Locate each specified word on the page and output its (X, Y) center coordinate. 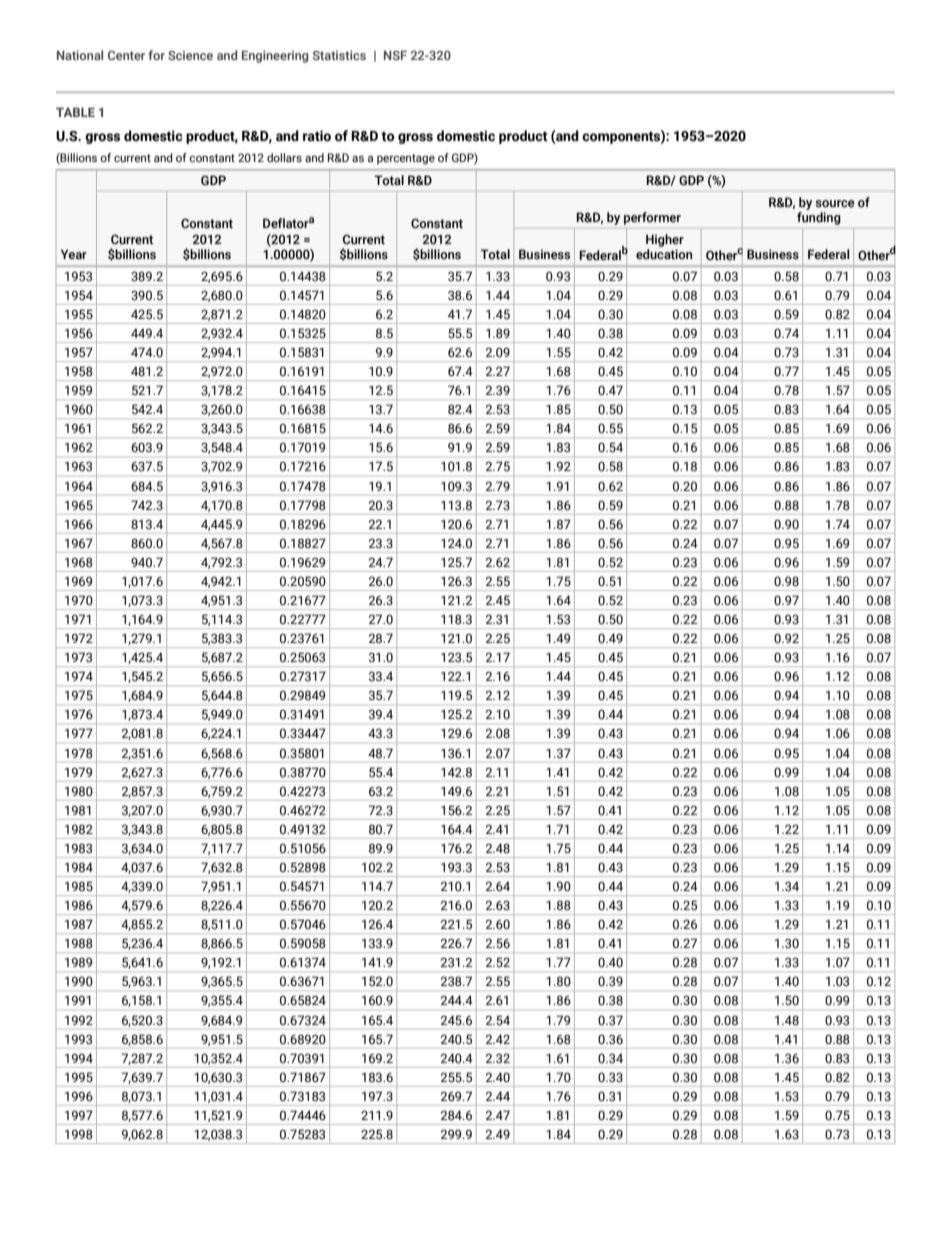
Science (190, 55)
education (664, 254)
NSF (395, 55)
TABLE (75, 112)
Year (74, 254)
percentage (406, 159)
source (835, 204)
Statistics (339, 55)
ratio (317, 136)
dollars (284, 157)
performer (652, 218)
